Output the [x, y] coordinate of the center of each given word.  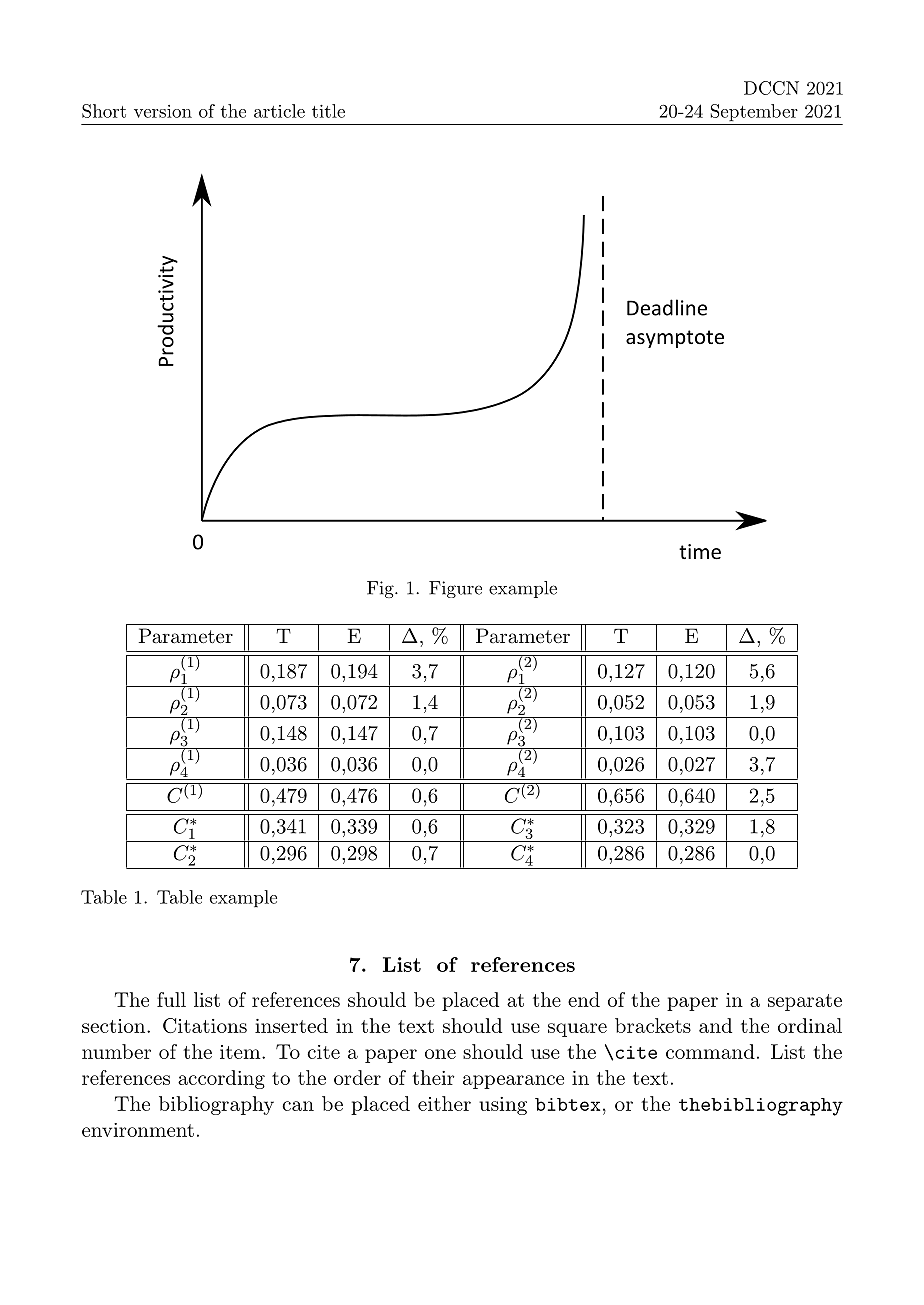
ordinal [810, 1025]
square [577, 1030]
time [700, 552]
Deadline [667, 307]
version [163, 111]
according [221, 1079]
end [584, 999]
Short [104, 111]
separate [805, 1002]
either [444, 1103]
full [171, 999]
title [328, 111]
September [754, 112]
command [710, 1051]
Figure [455, 589]
